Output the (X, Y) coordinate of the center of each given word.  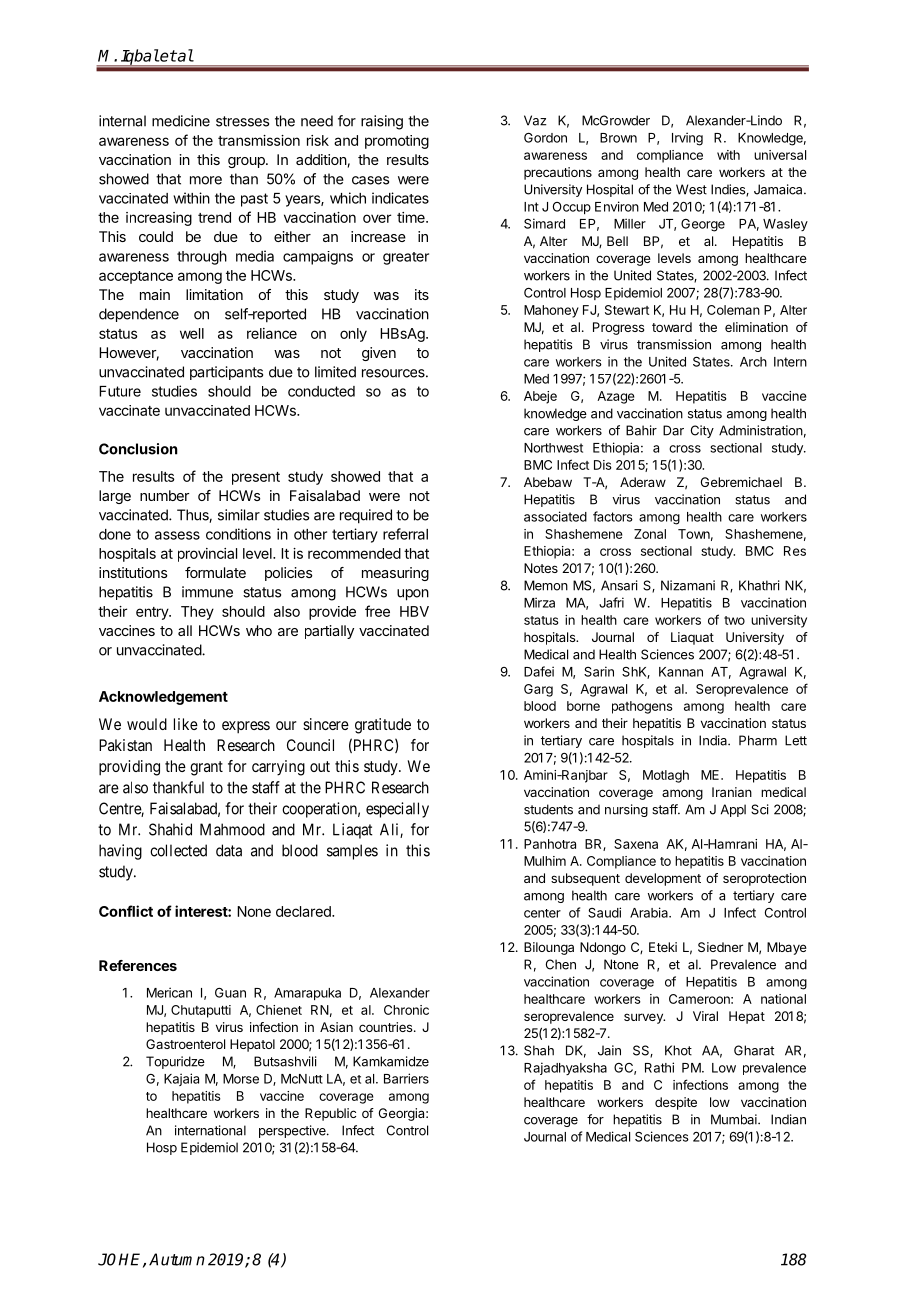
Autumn (177, 1259)
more (206, 180)
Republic (330, 1114)
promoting (397, 142)
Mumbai (735, 1119)
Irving (687, 139)
